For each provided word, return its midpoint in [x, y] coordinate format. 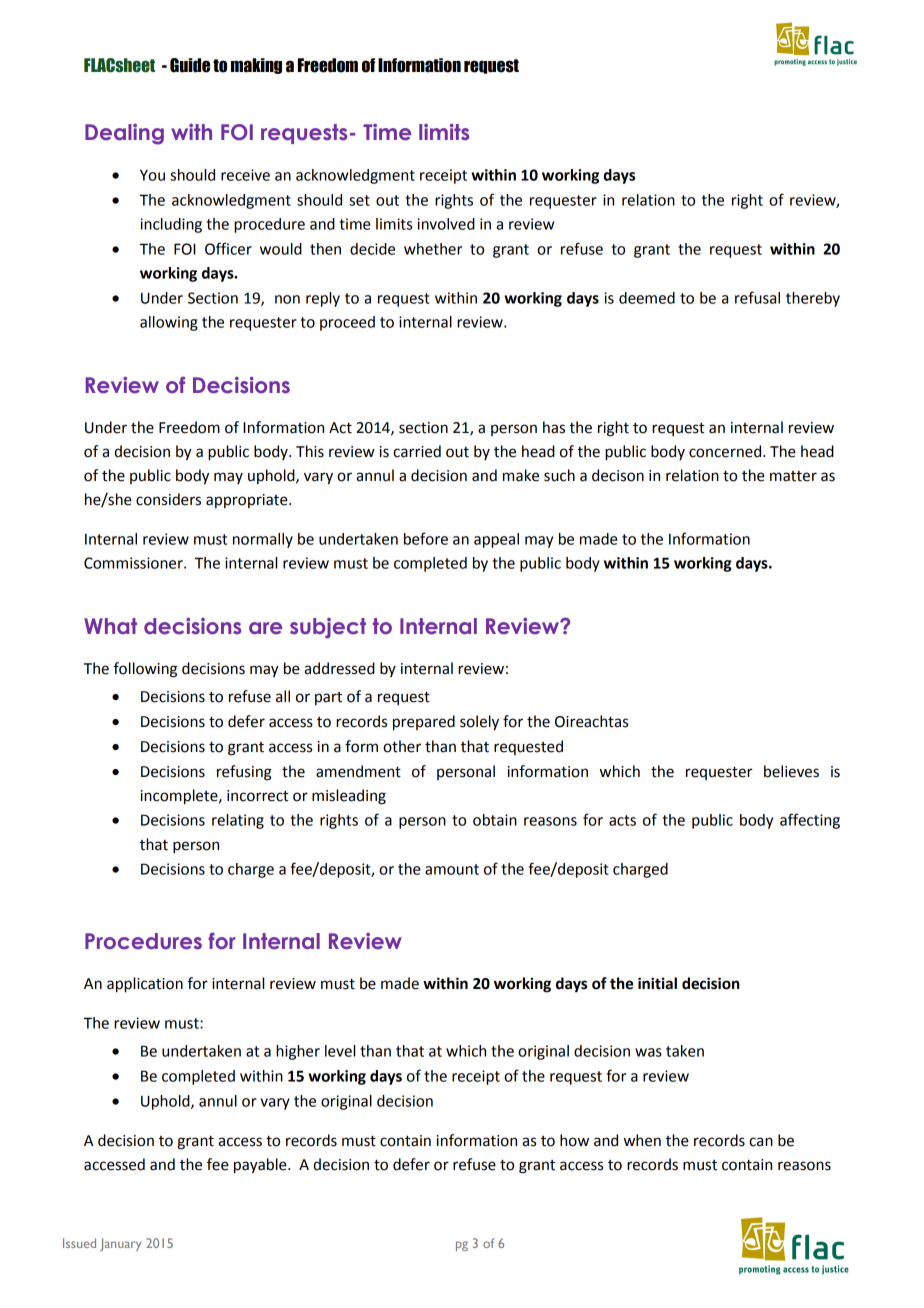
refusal [757, 297]
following [145, 670]
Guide [190, 65]
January [121, 1244]
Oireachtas [591, 721]
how [574, 1140]
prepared [424, 723]
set [359, 200]
